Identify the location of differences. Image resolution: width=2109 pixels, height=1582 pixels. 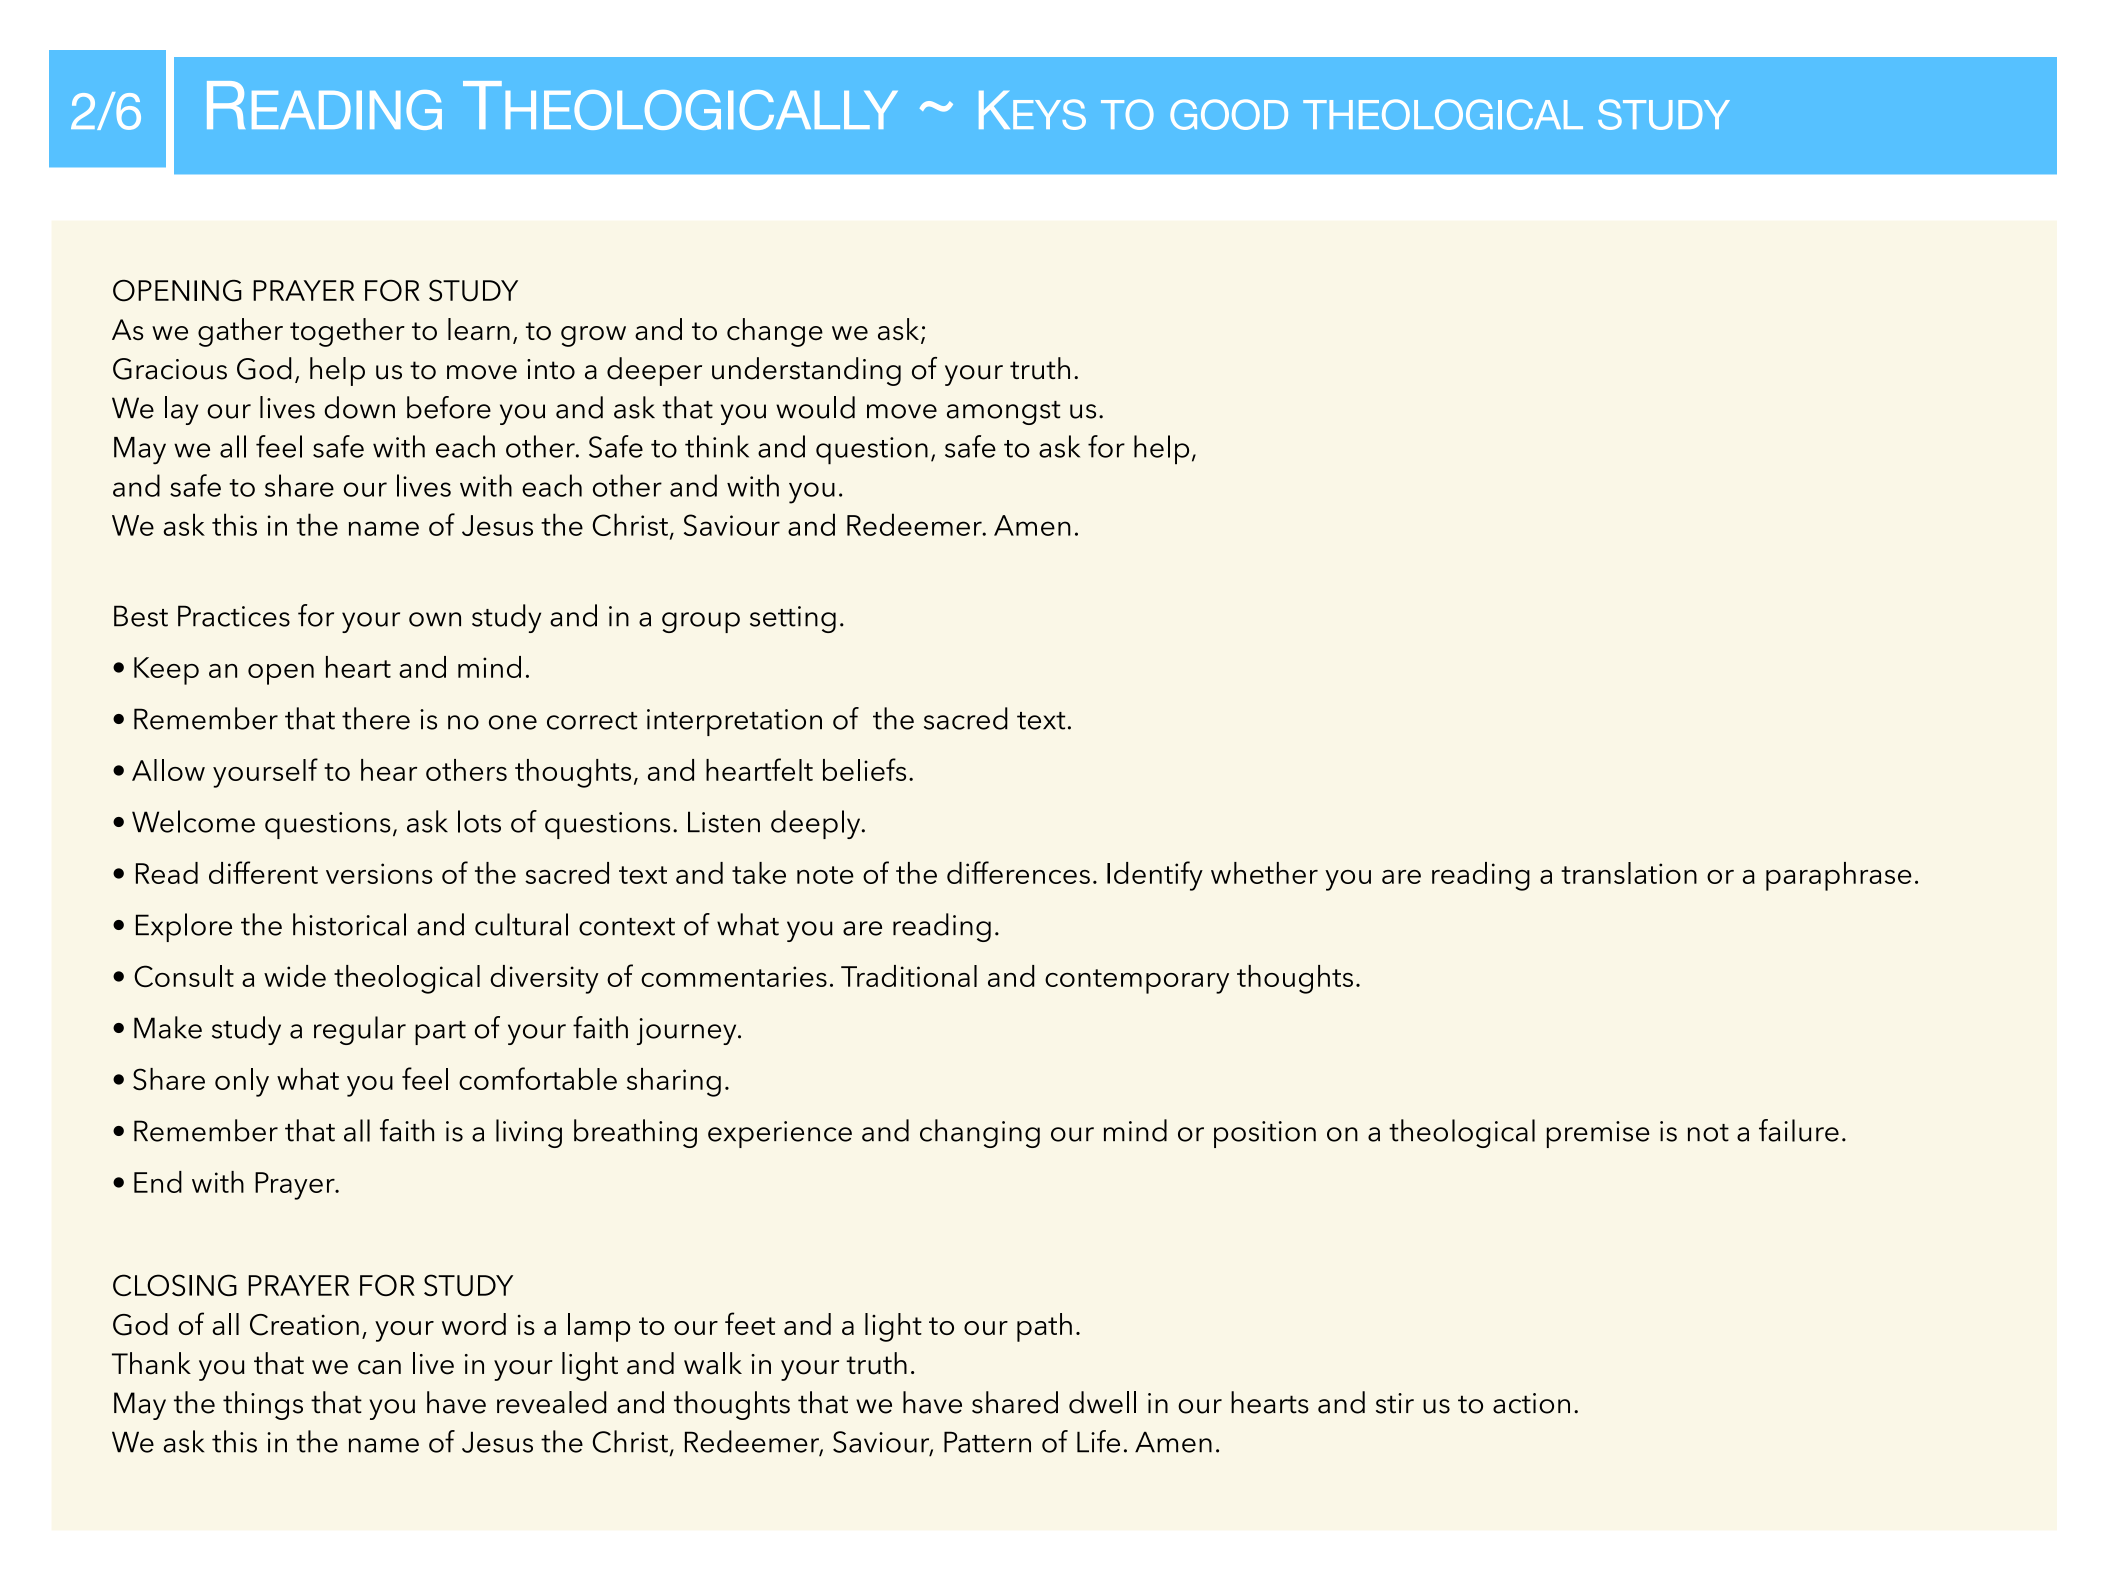
(1018, 872).
